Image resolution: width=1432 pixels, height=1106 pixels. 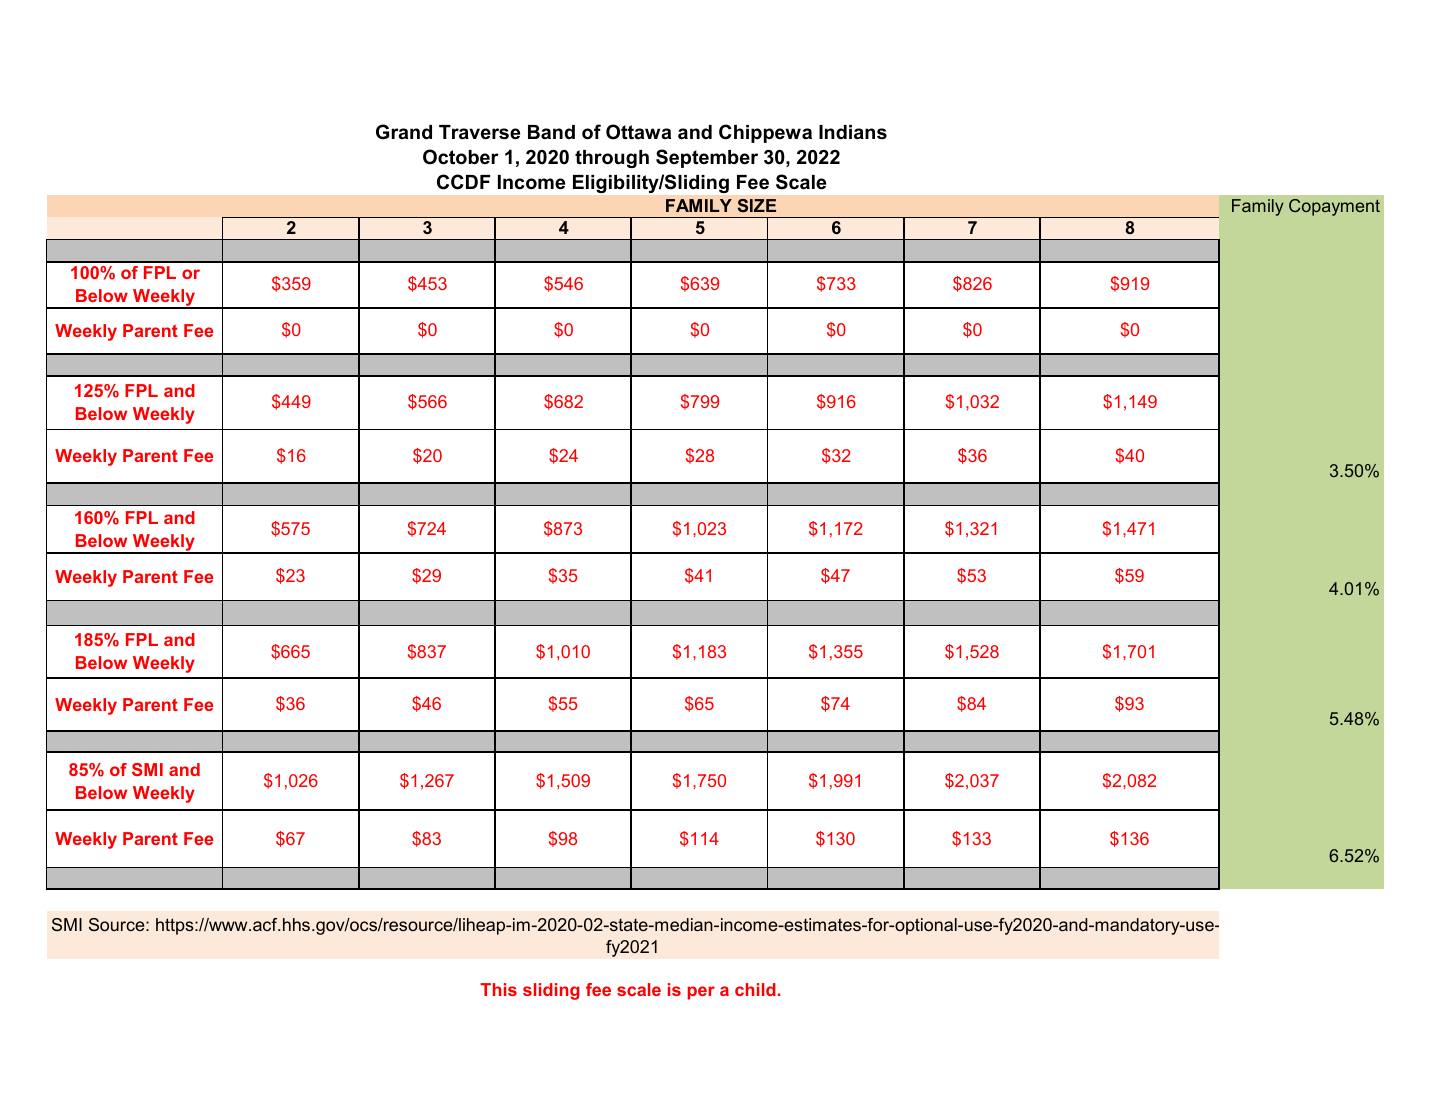 I want to click on Band, so click(x=551, y=132).
